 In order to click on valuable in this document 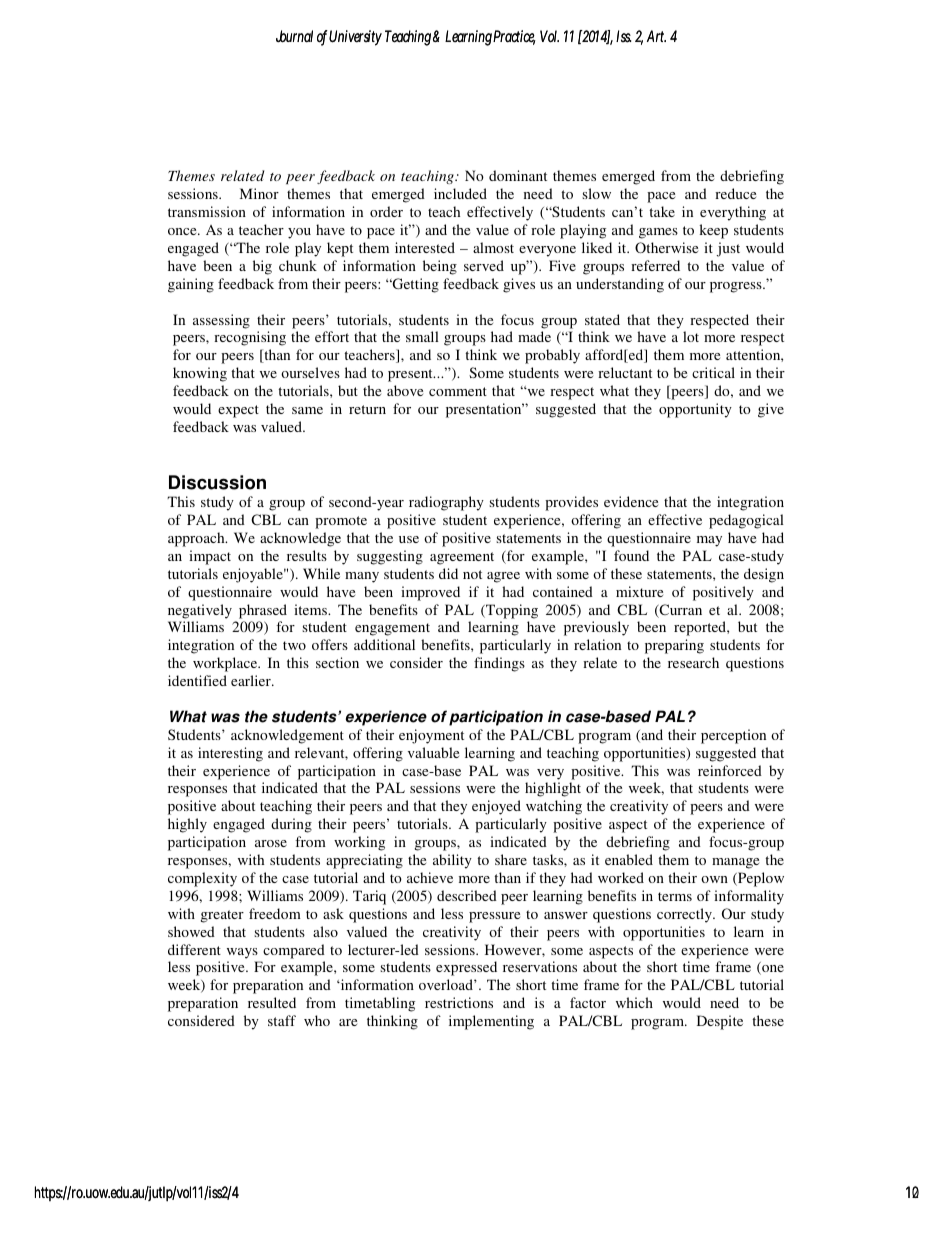, I will do `click(433, 752)`.
